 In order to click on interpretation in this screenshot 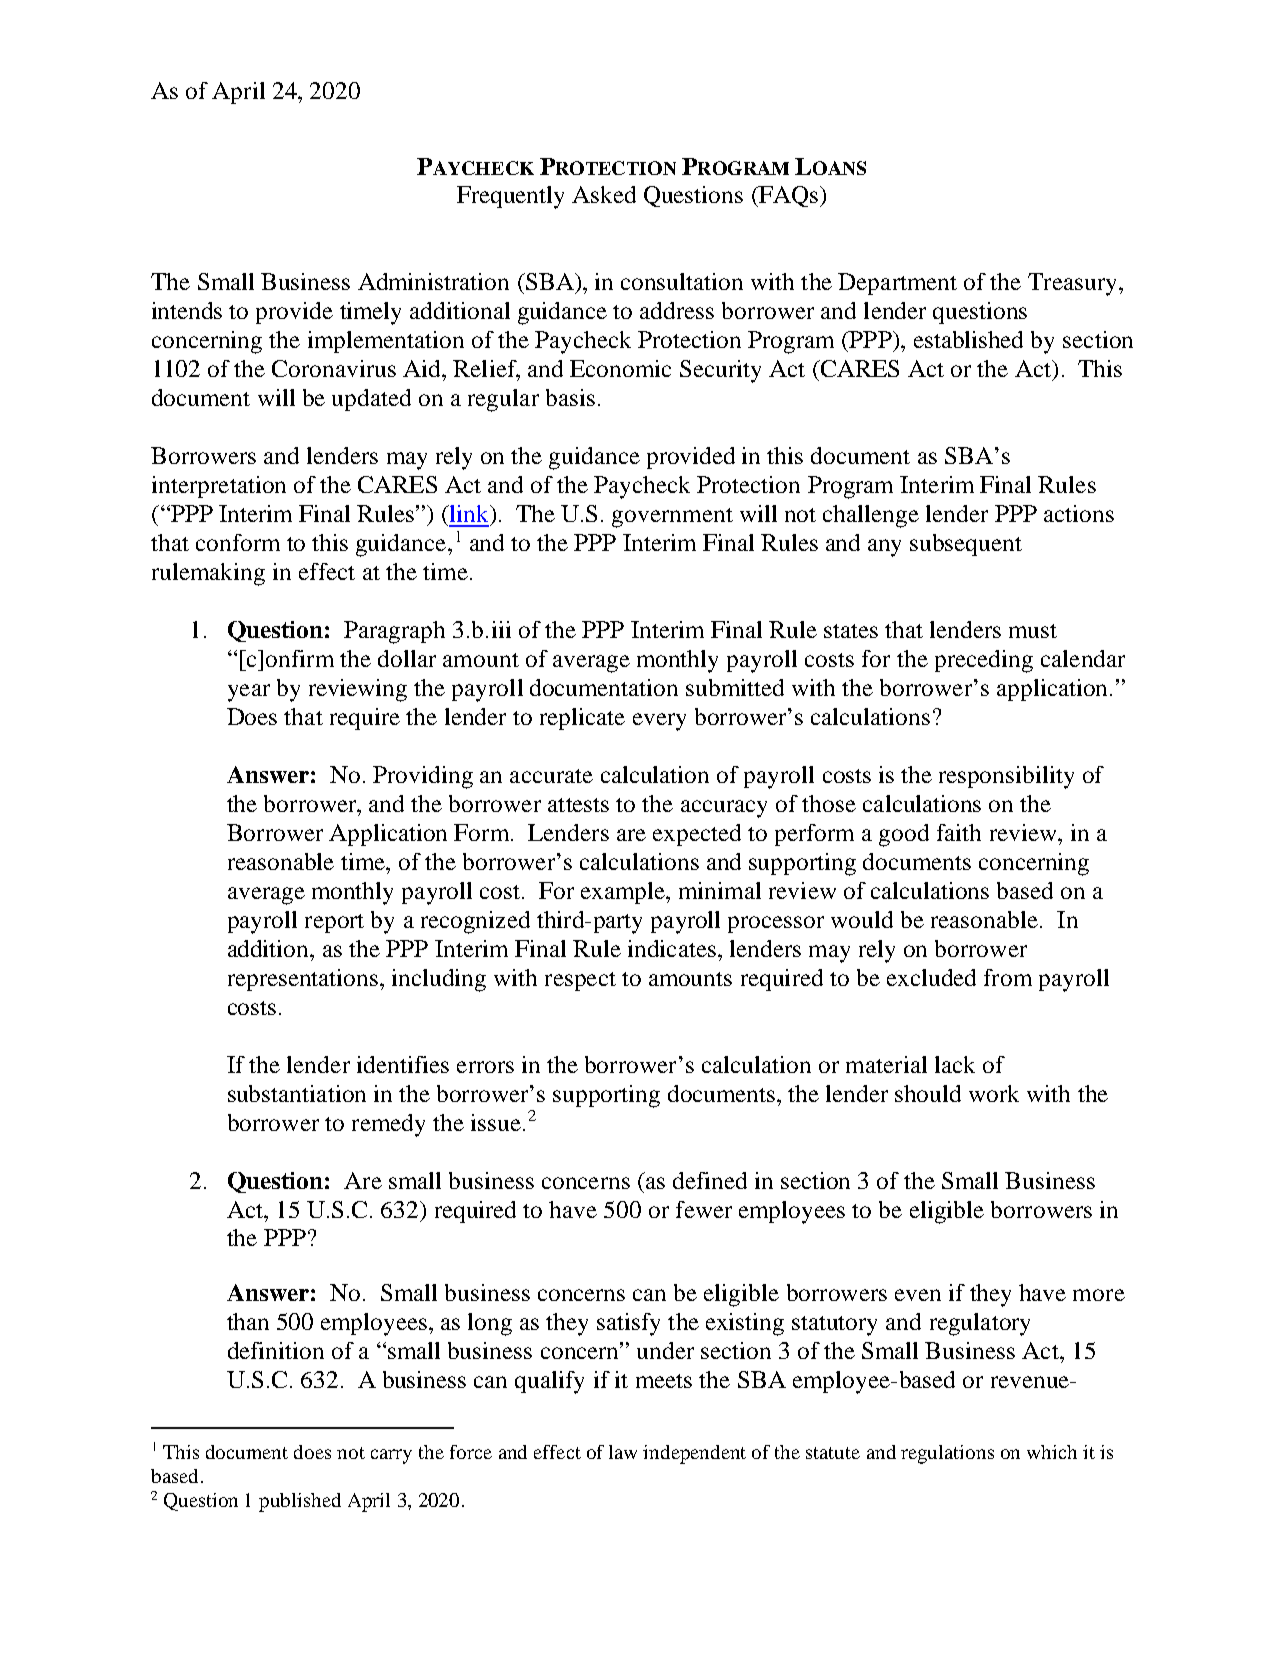, I will do `click(219, 487)`.
